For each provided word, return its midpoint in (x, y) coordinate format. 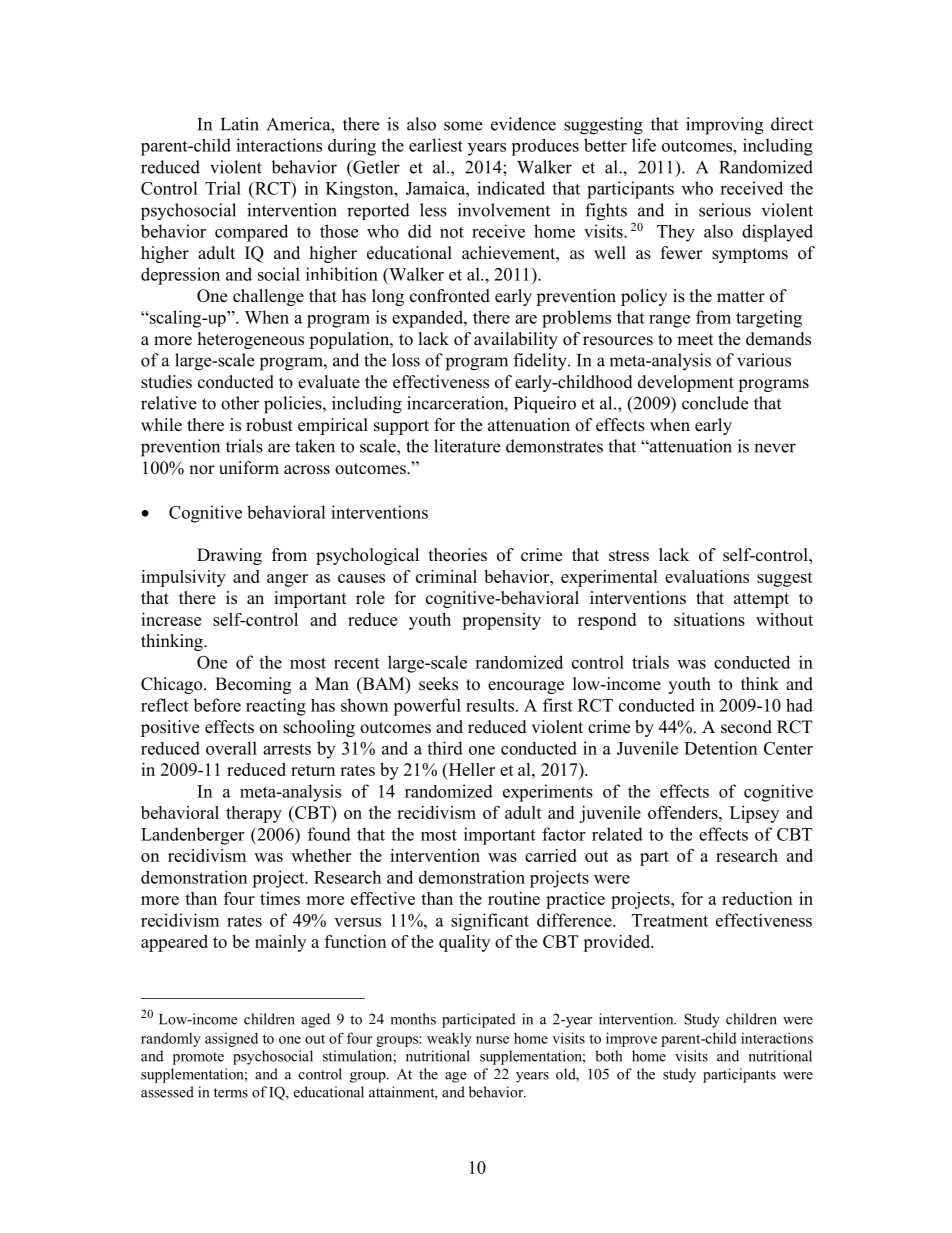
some (463, 126)
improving (724, 126)
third (445, 748)
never (775, 448)
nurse (492, 1040)
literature (467, 446)
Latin (240, 124)
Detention (720, 748)
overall (231, 748)
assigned (231, 1039)
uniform (249, 468)
